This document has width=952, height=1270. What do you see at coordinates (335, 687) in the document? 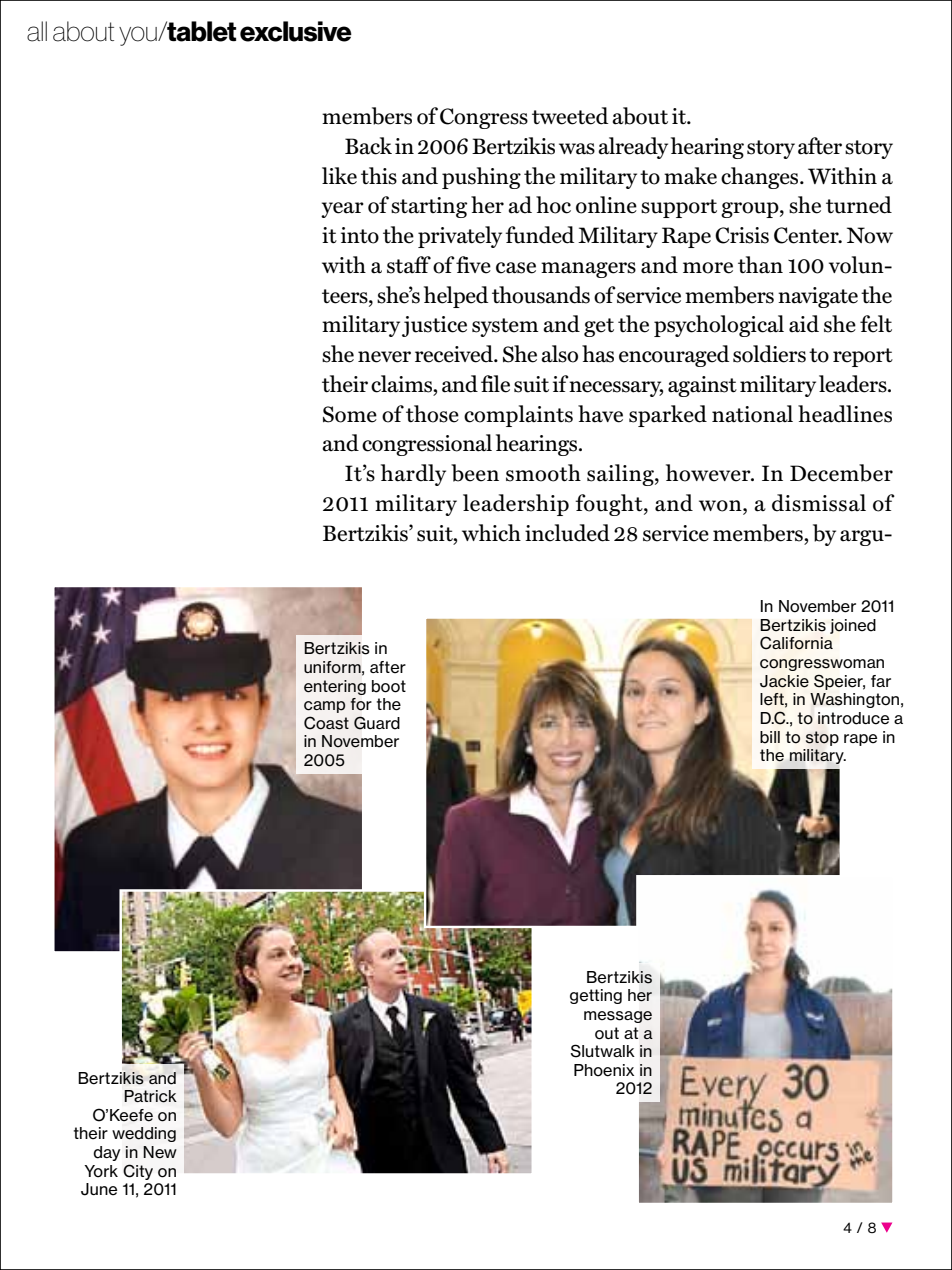
I see `entering` at bounding box center [335, 687].
